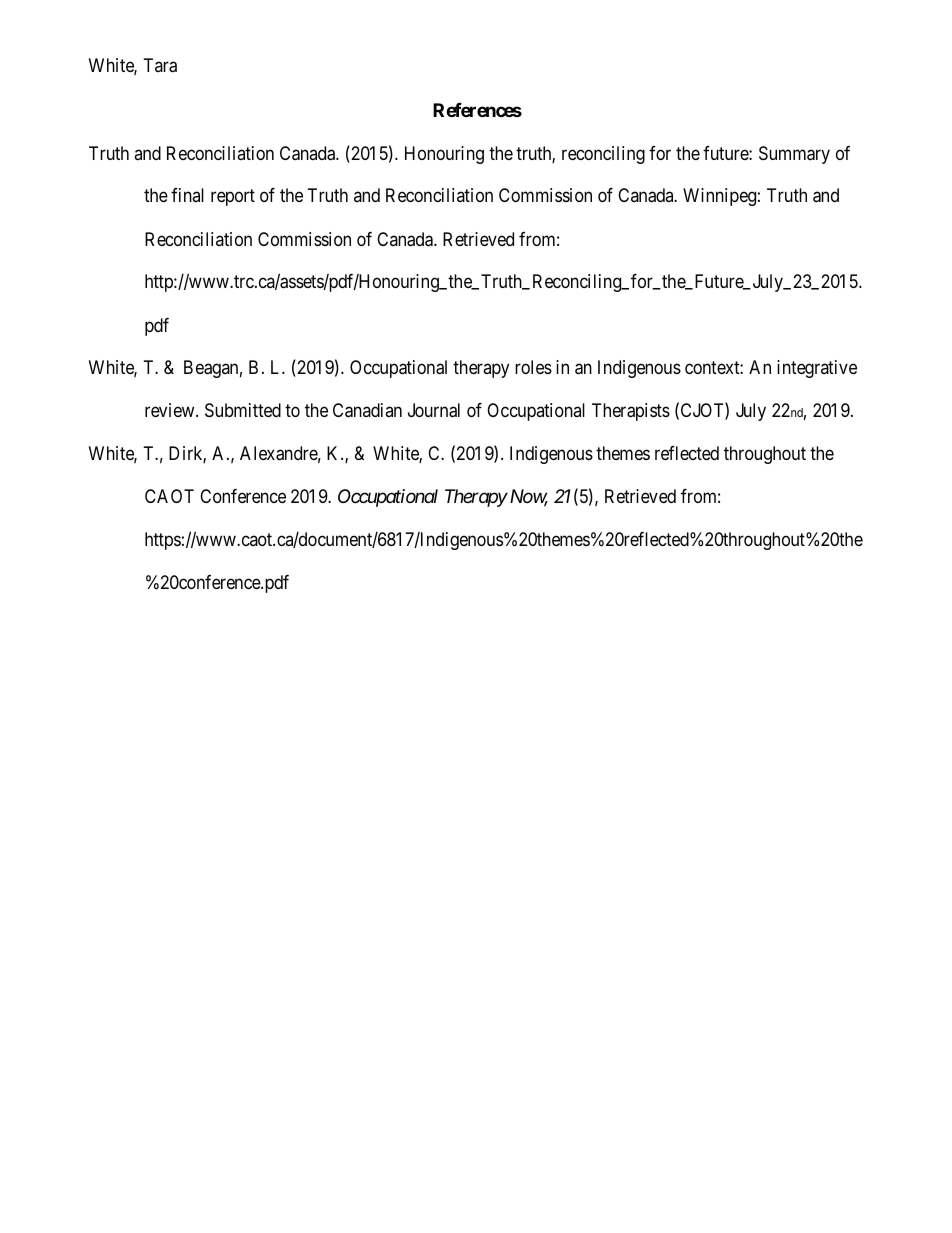  I want to click on Canadian, so click(367, 410).
